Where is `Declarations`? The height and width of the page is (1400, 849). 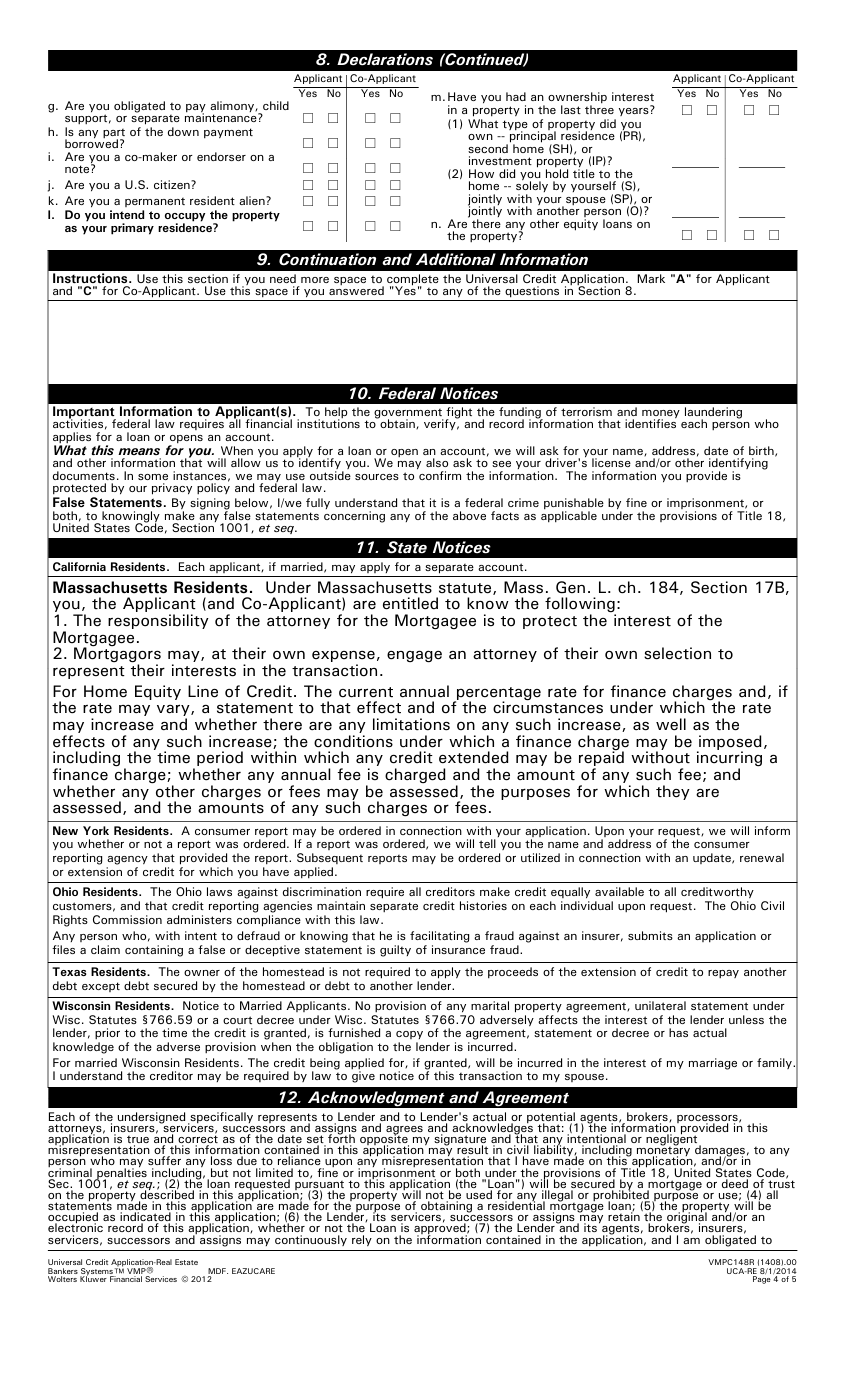 Declarations is located at coordinates (385, 59).
